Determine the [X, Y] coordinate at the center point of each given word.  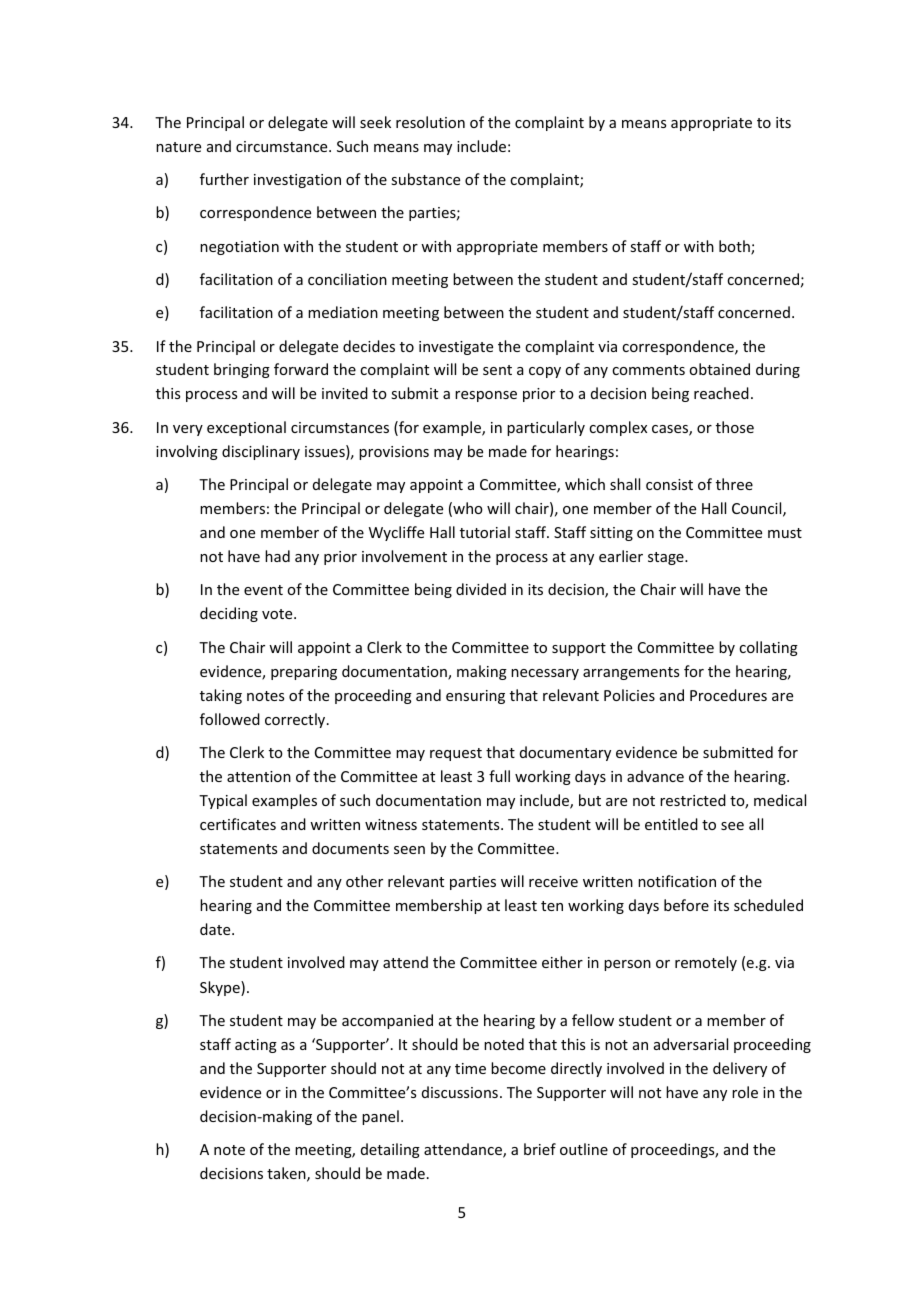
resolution [430, 122]
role [745, 1092]
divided [481, 589]
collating [768, 648]
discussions [460, 1092]
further [224, 179]
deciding [229, 614]
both [735, 247]
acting [256, 1046]
